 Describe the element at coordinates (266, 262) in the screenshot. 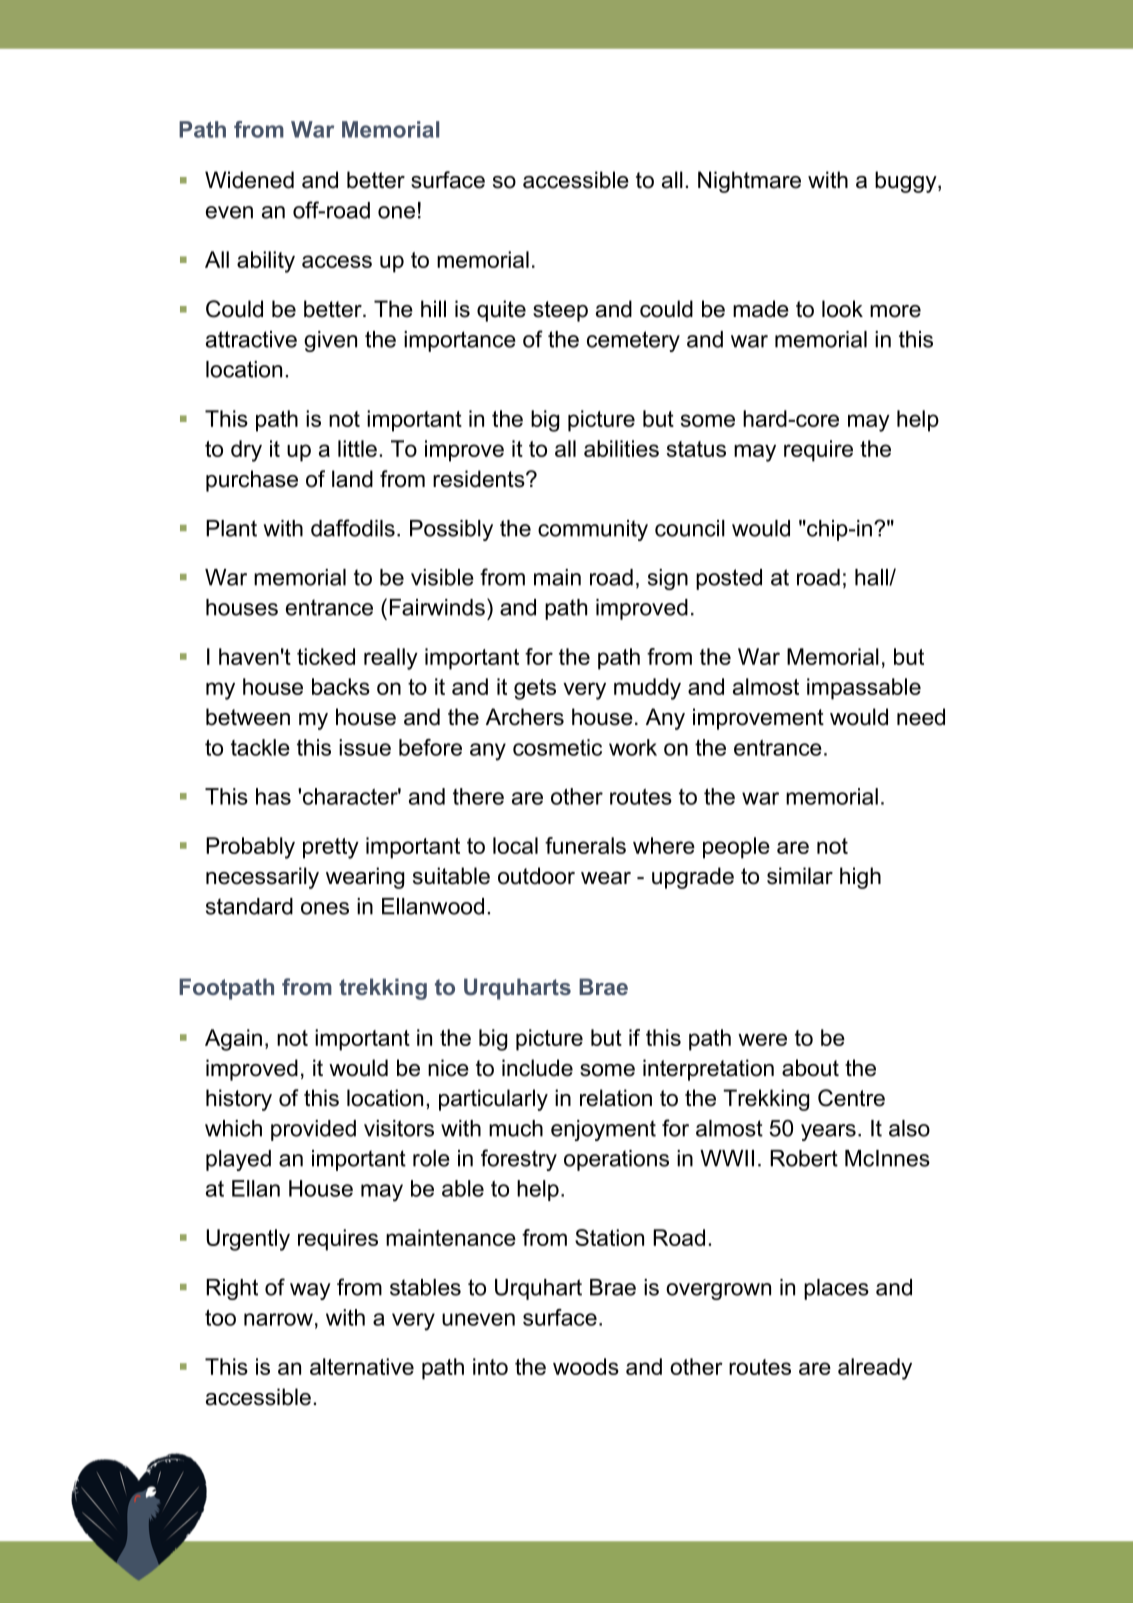

I see `ability` at that location.
